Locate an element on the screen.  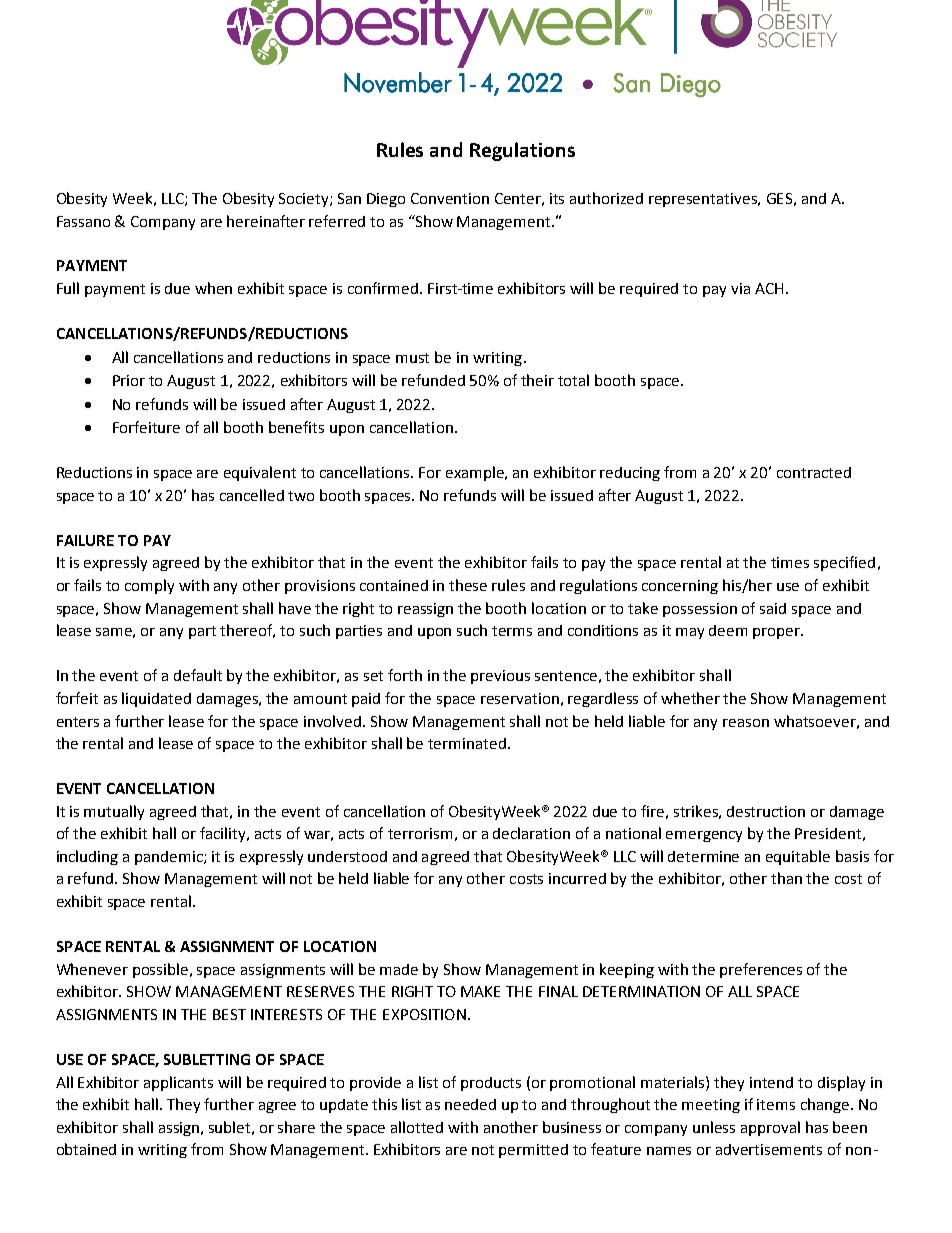
ACH is located at coordinates (769, 288).
